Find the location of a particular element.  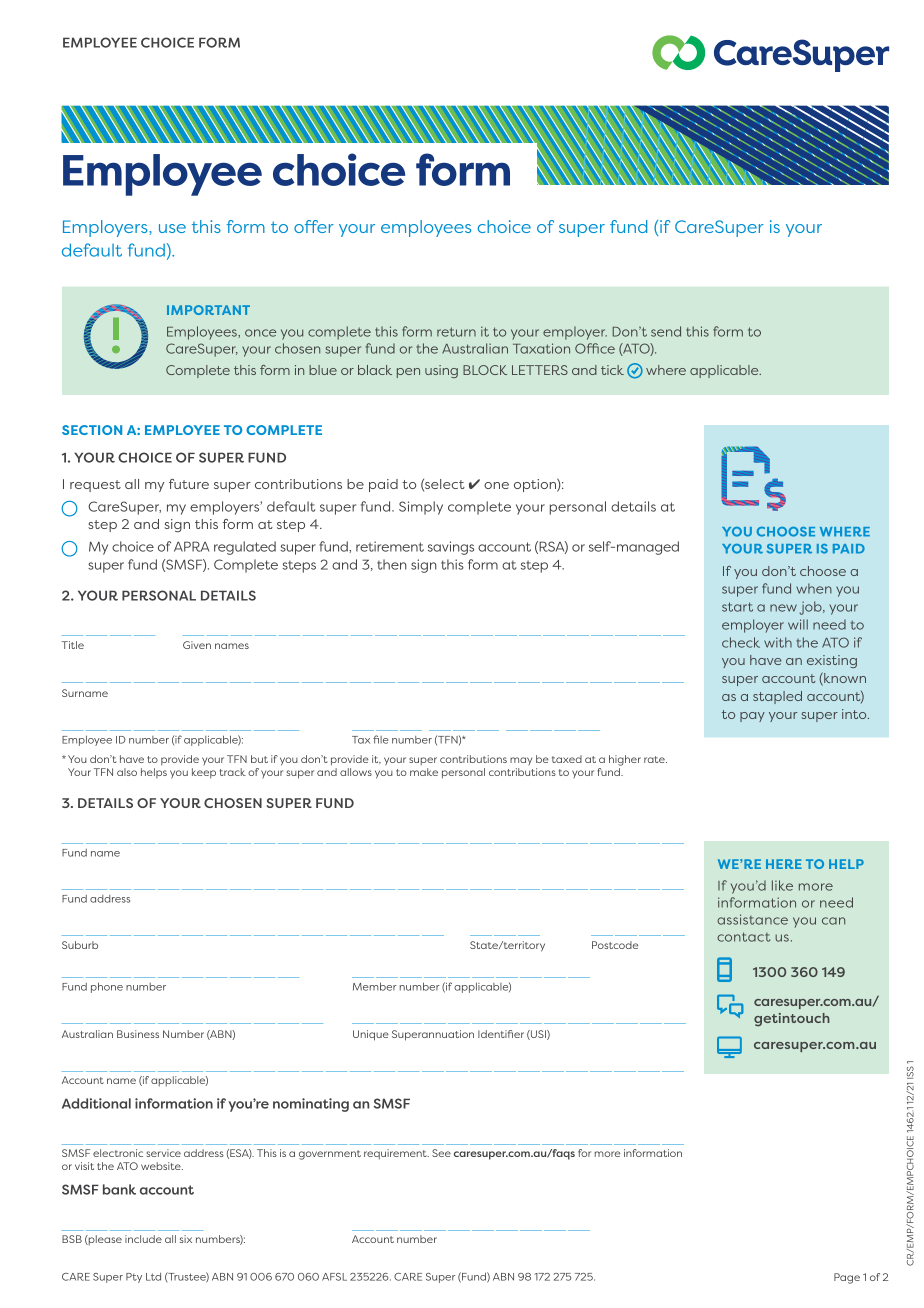

Suburb is located at coordinates (80, 945).
